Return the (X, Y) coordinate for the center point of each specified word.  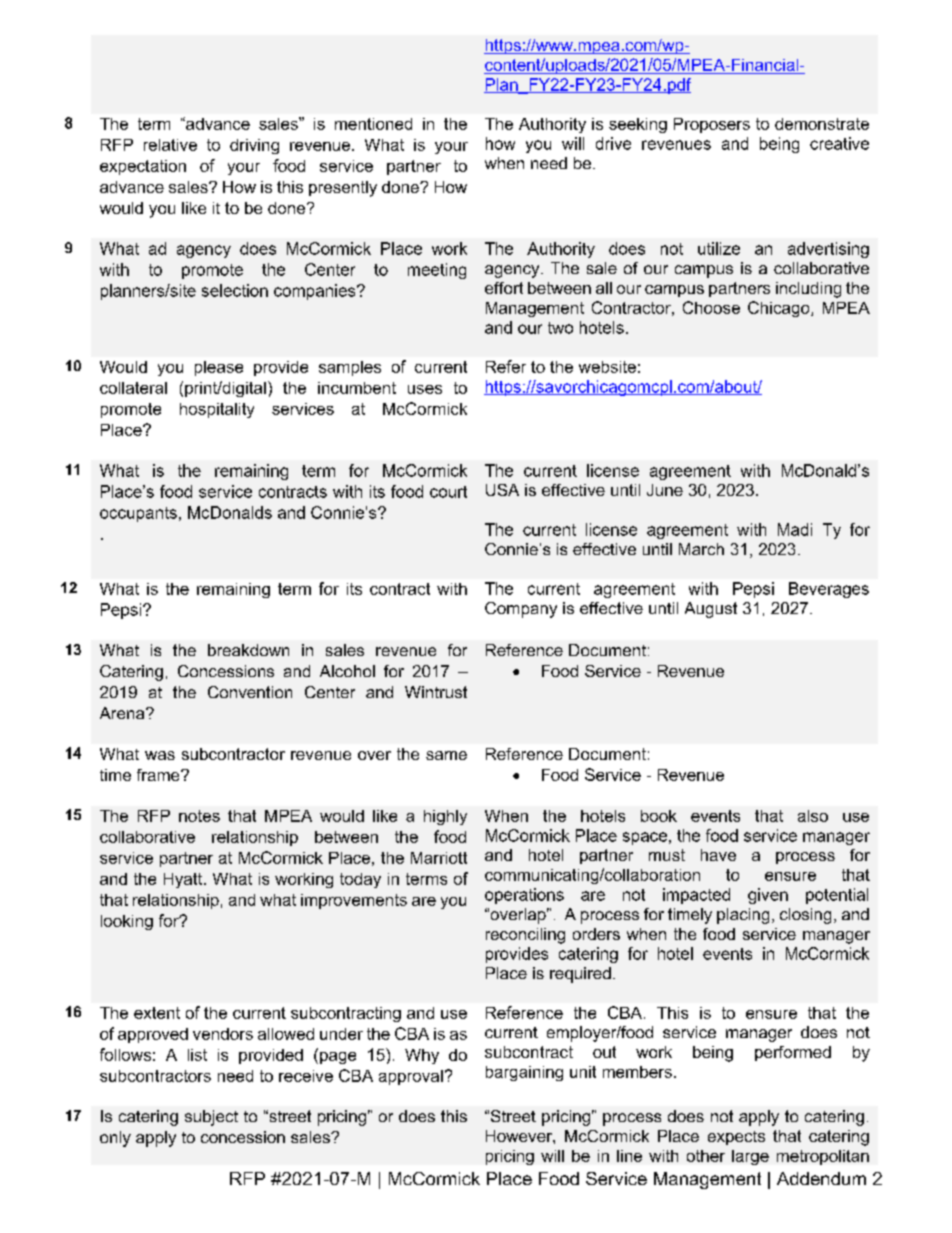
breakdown (248, 650)
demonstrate (822, 124)
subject (211, 1118)
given (768, 896)
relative (170, 145)
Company (521, 610)
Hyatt (184, 880)
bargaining (524, 1073)
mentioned (373, 124)
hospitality (217, 410)
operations (524, 896)
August (711, 610)
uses (425, 389)
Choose (711, 307)
